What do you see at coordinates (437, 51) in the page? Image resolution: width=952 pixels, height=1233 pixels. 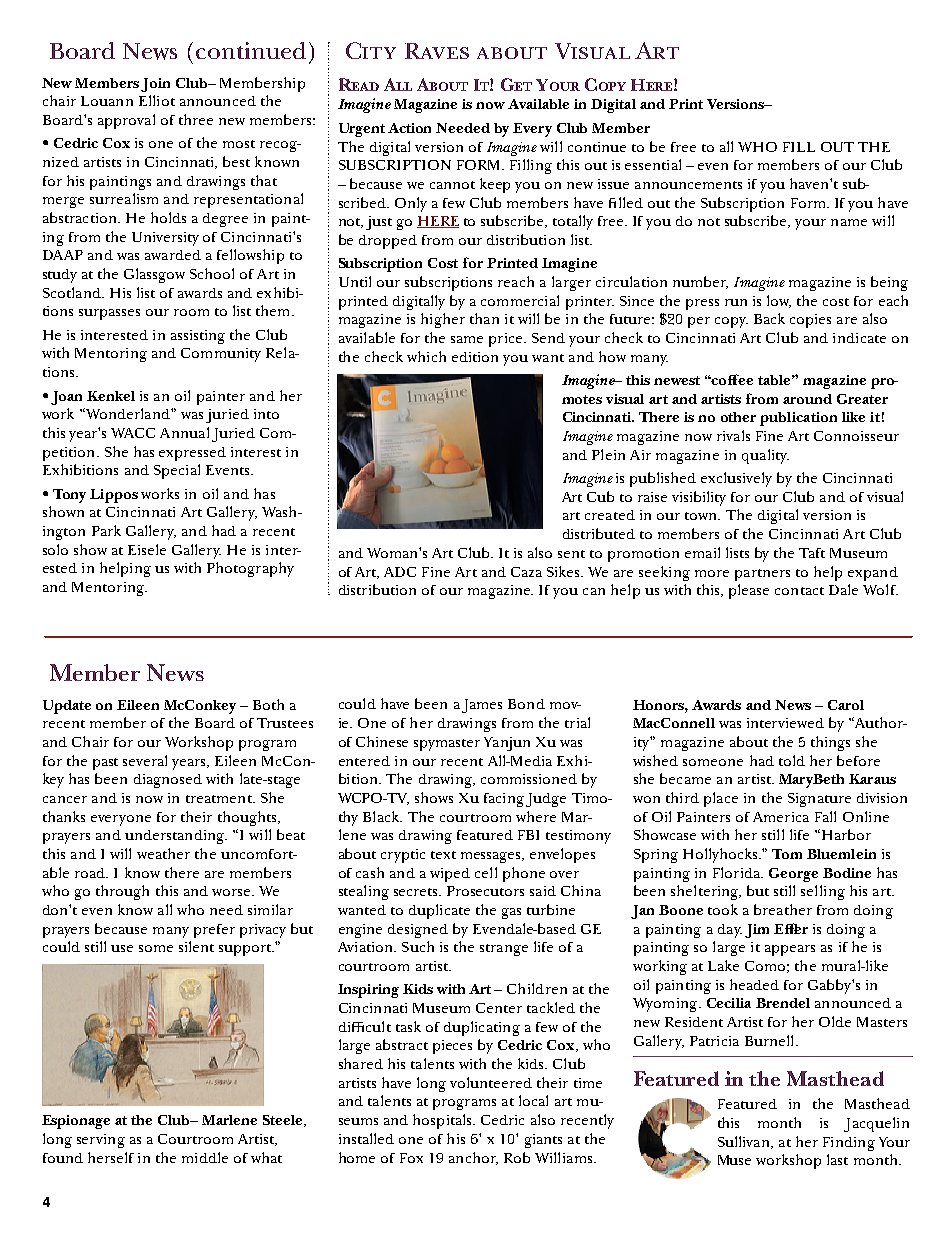 I see `Raves` at bounding box center [437, 51].
